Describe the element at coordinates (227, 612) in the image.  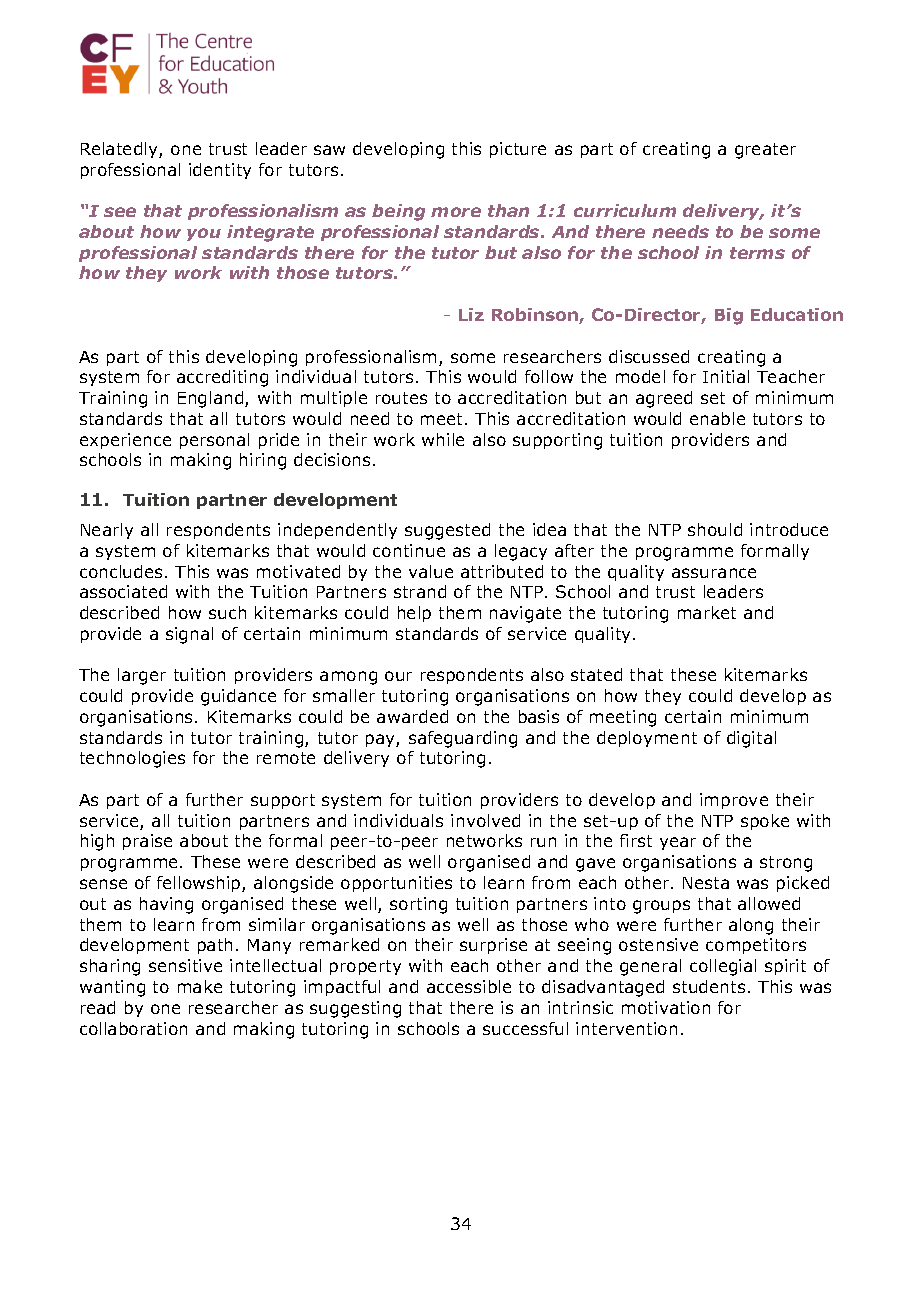
I see `such` at that location.
